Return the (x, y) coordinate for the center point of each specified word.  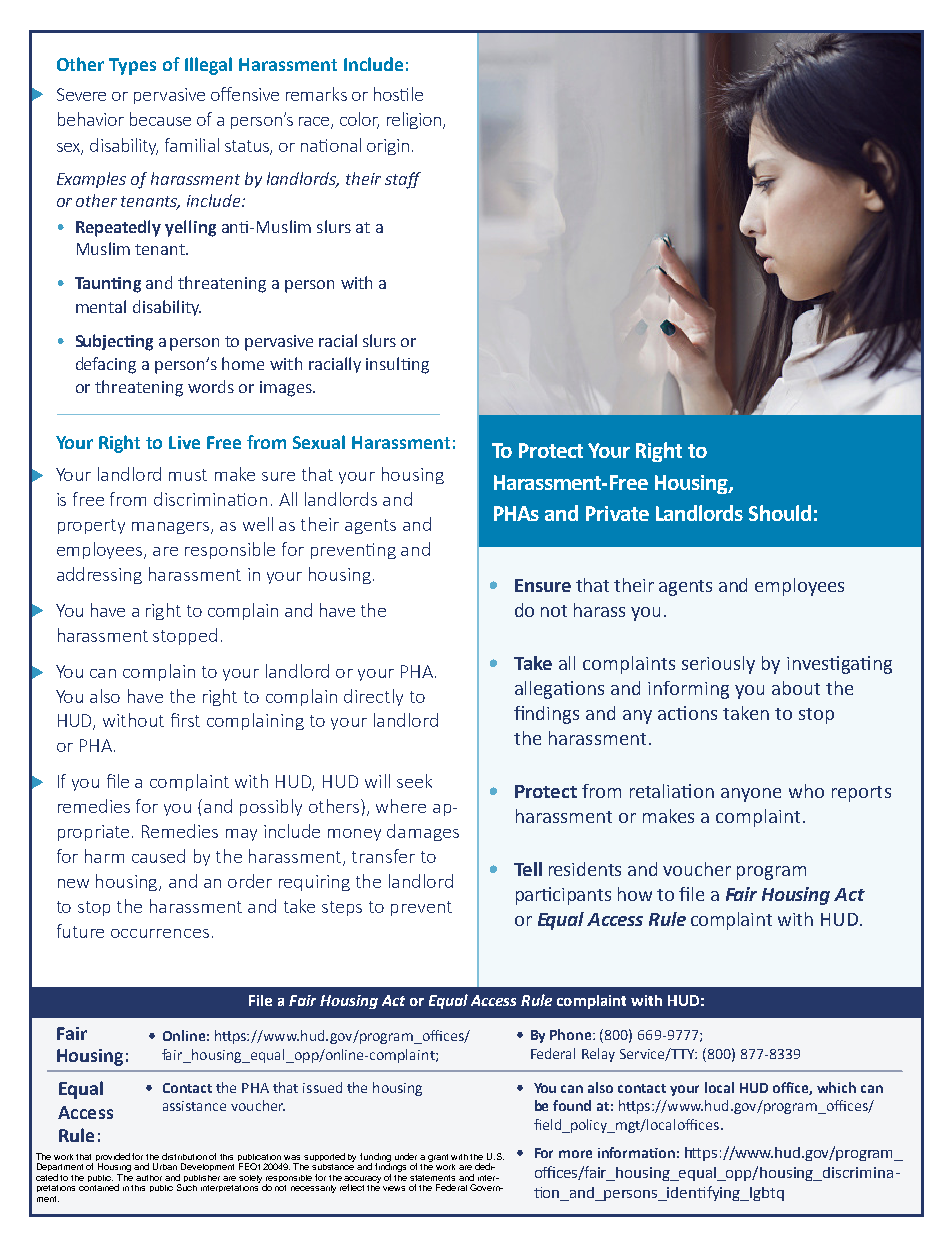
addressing (99, 575)
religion (415, 120)
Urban (165, 1166)
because (160, 119)
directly (373, 697)
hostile (398, 94)
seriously (718, 665)
